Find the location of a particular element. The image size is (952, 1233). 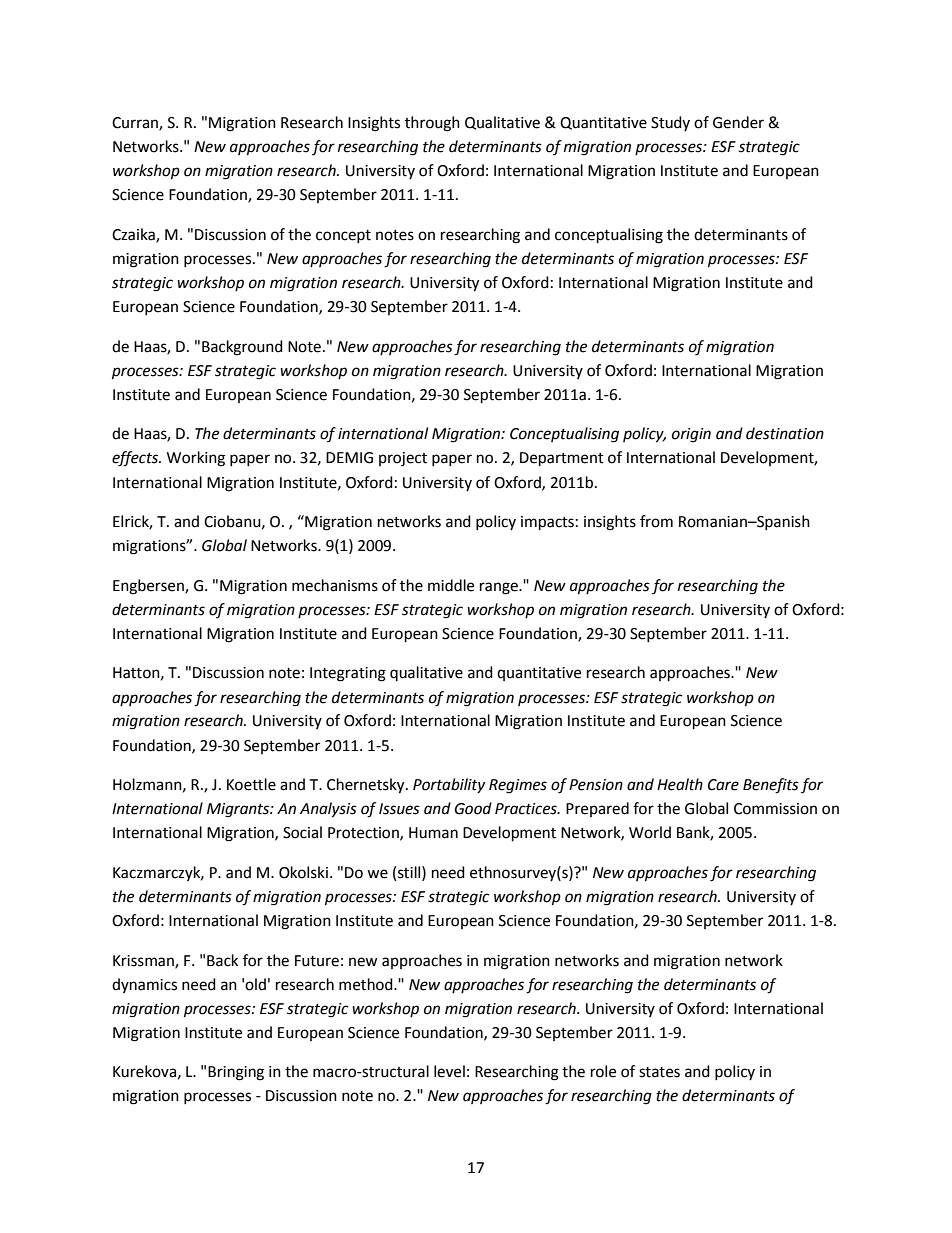

Analysis is located at coordinates (328, 810).
